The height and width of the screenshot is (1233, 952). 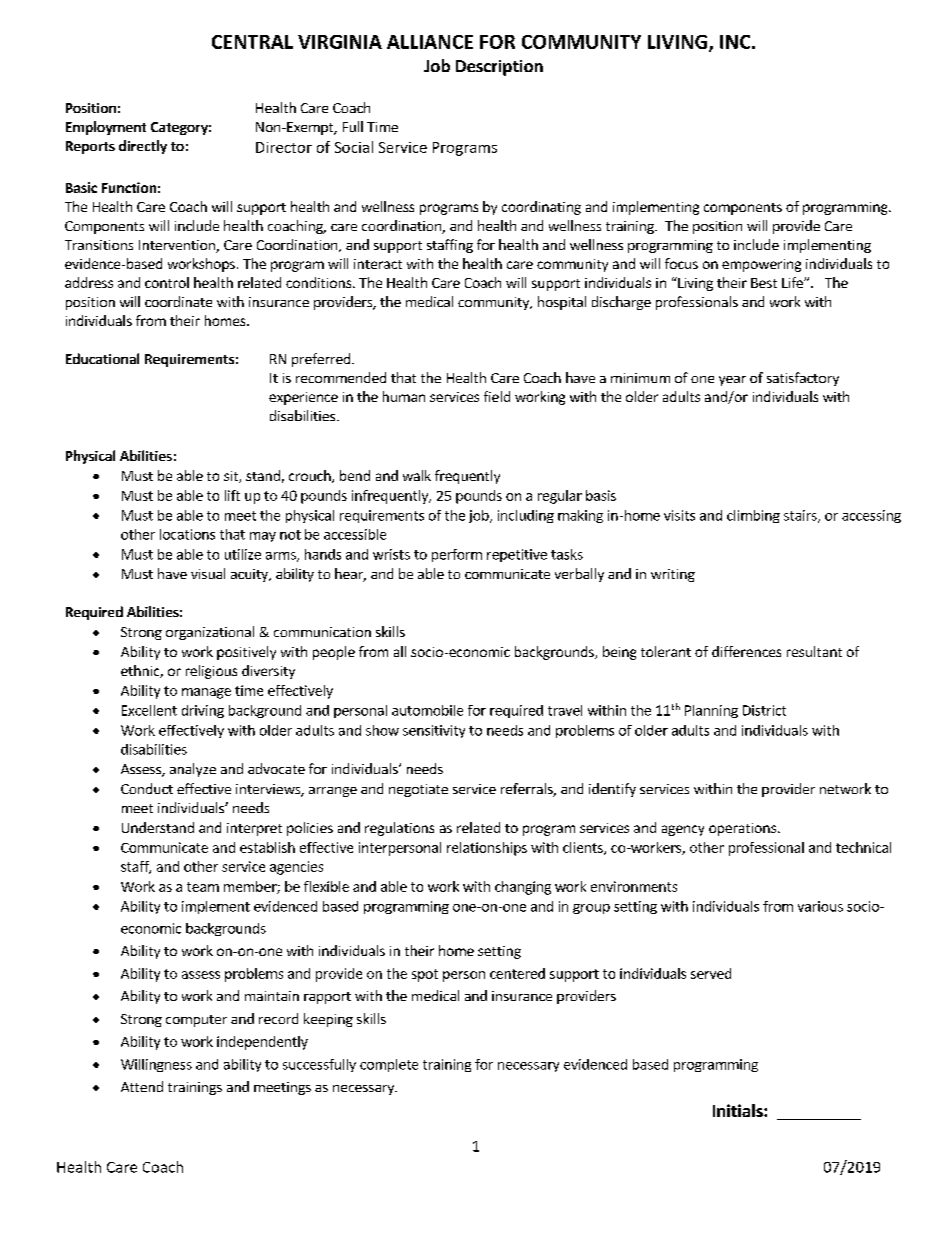 I want to click on field, so click(x=497, y=396).
